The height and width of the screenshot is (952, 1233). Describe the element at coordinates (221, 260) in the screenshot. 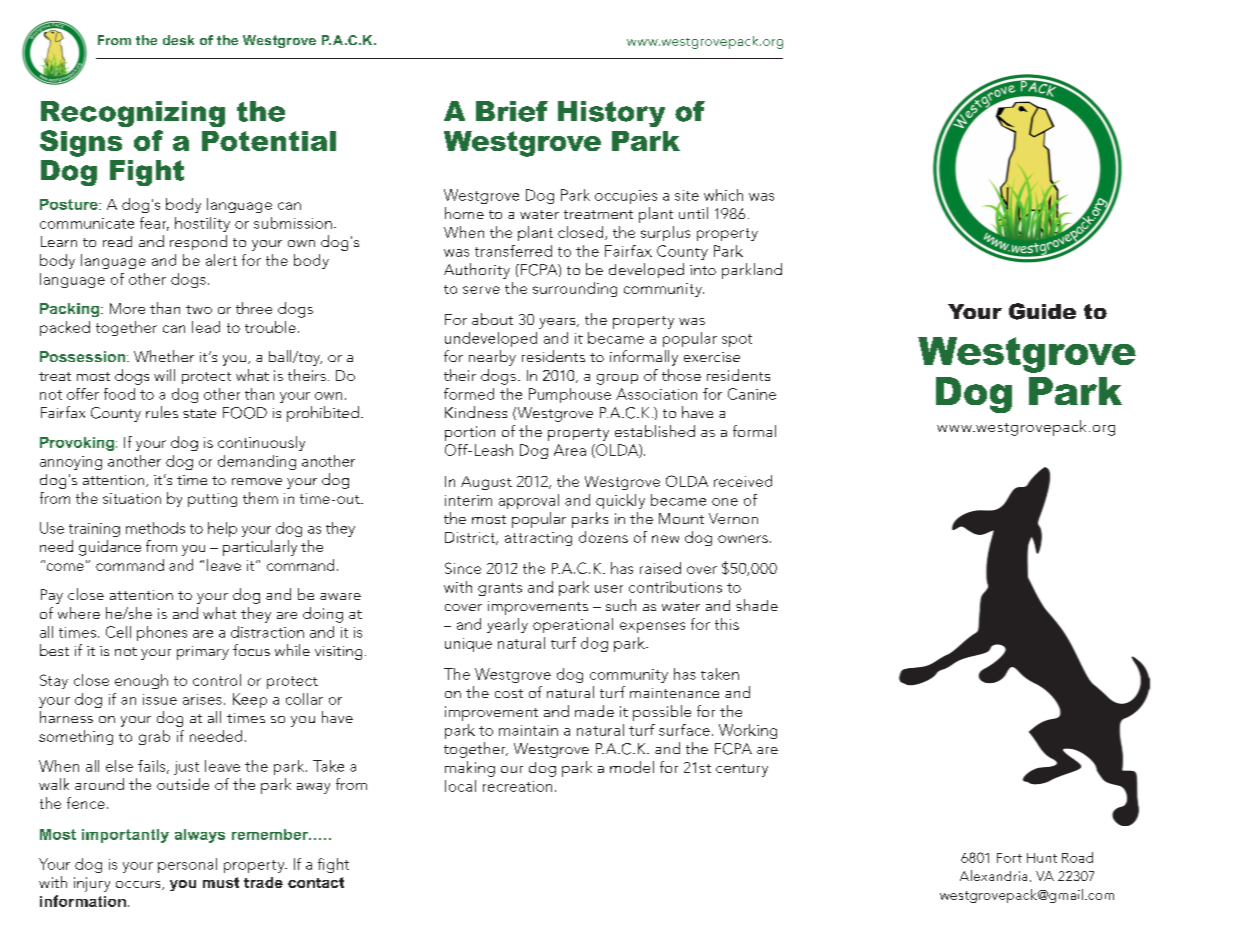

I see `alert` at that location.
